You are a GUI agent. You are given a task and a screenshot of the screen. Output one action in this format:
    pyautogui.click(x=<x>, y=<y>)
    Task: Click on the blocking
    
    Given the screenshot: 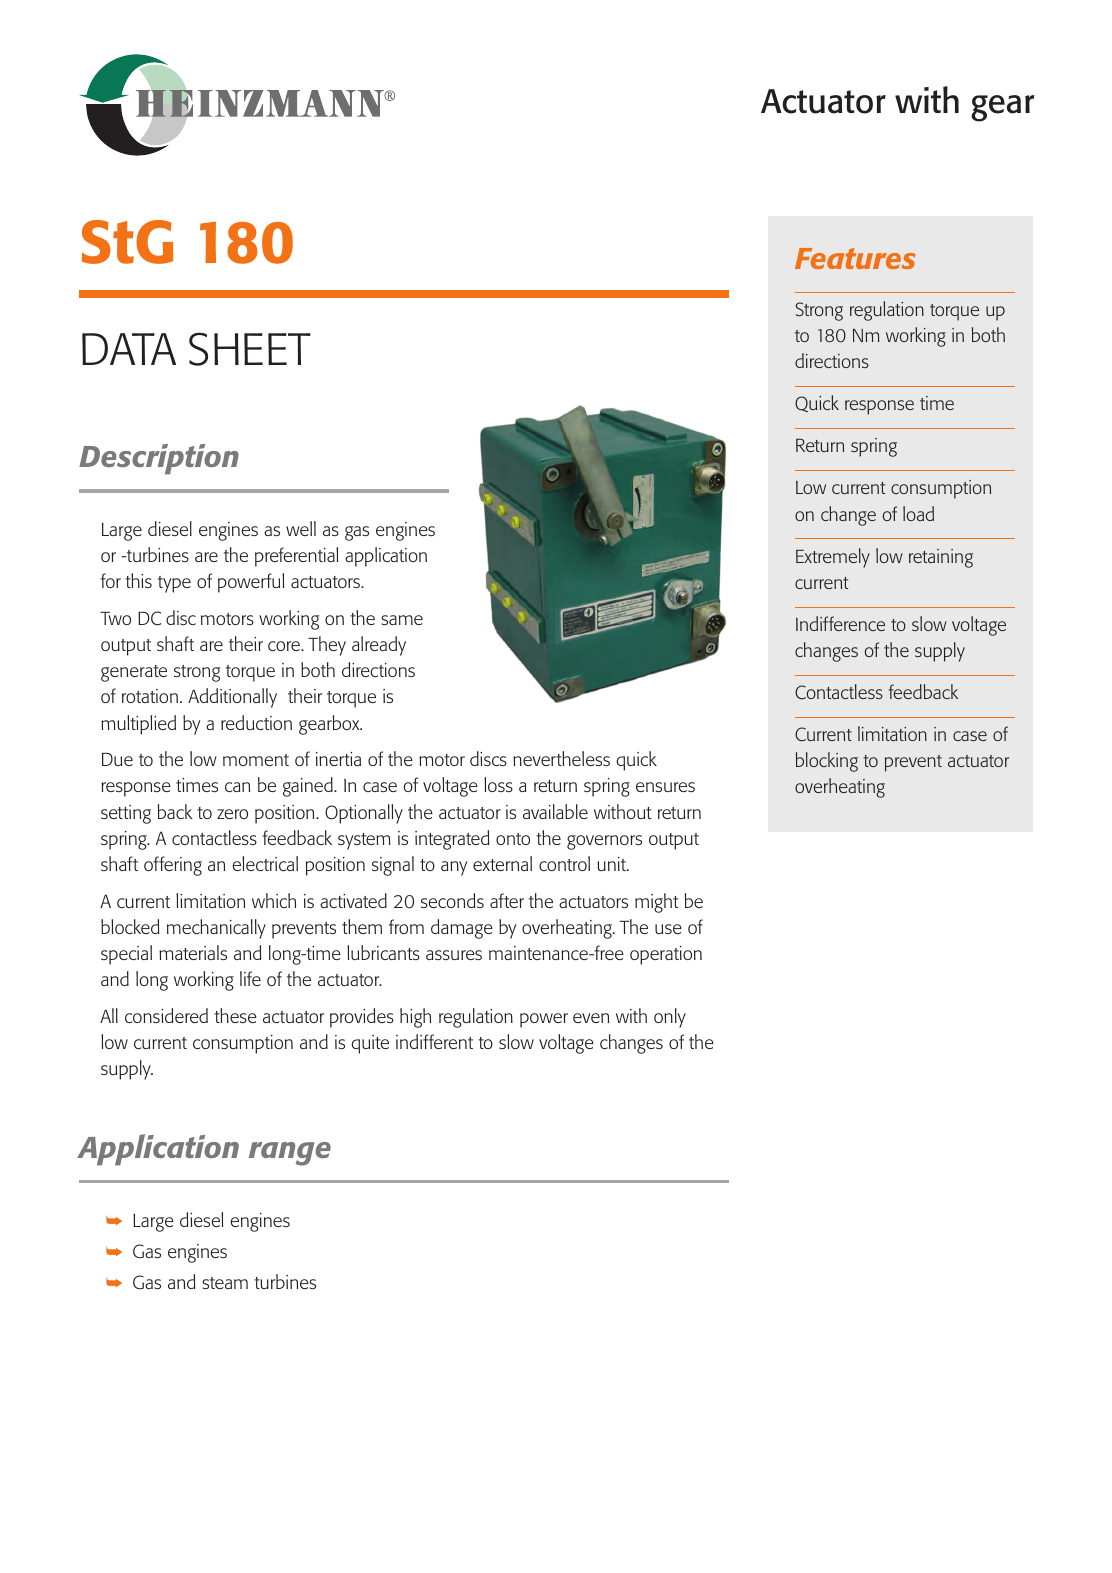 What is the action you would take?
    pyautogui.click(x=827, y=762)
